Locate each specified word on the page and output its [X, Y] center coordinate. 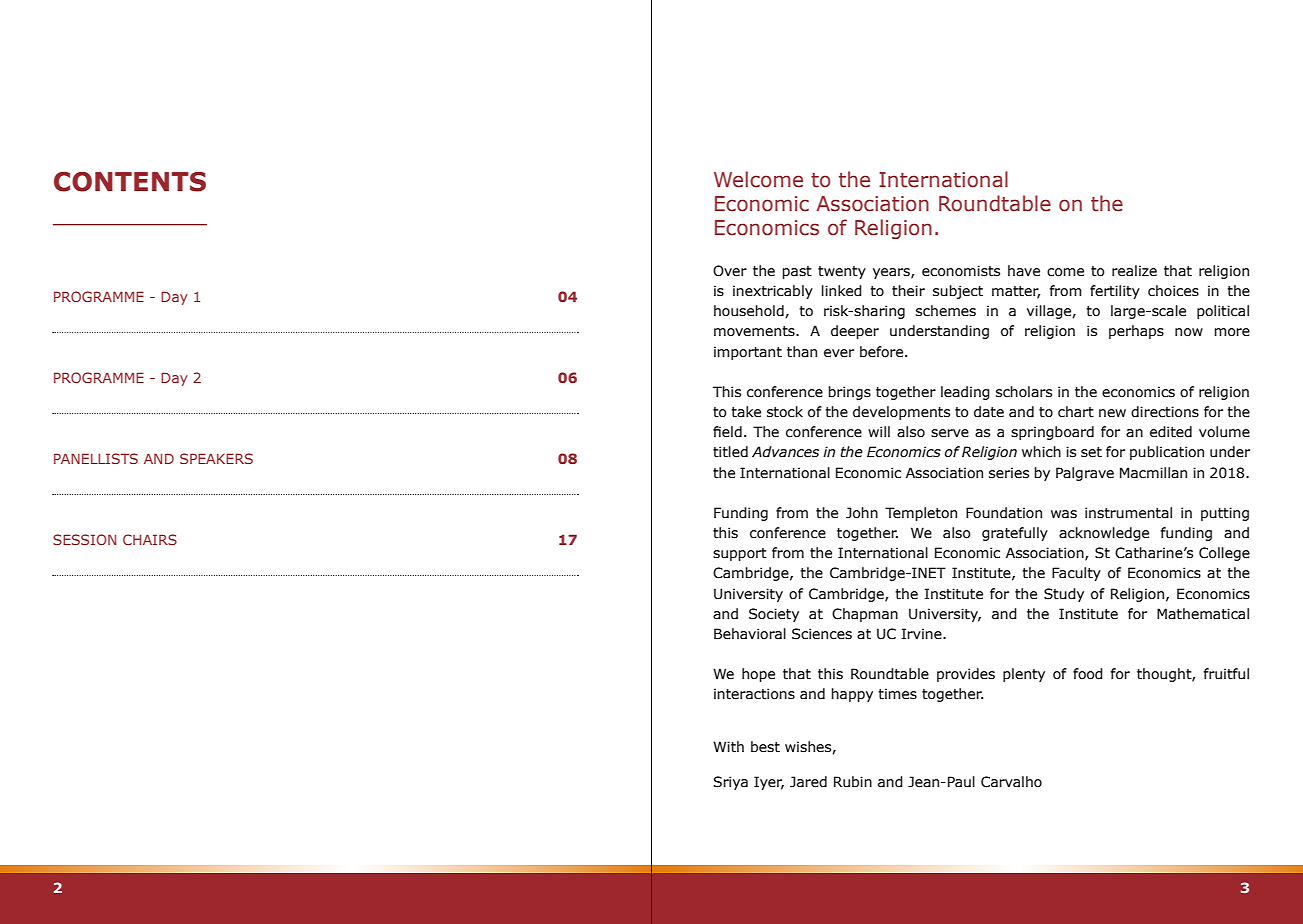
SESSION [84, 539]
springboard [1052, 433]
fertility [1115, 292]
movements [755, 331]
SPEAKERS [216, 458]
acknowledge [1104, 534]
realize [1134, 271]
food [1088, 674]
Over [730, 271]
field [727, 432]
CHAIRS [150, 539]
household [750, 311]
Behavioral [750, 634]
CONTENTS [130, 182]
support [740, 554]
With [728, 747]
